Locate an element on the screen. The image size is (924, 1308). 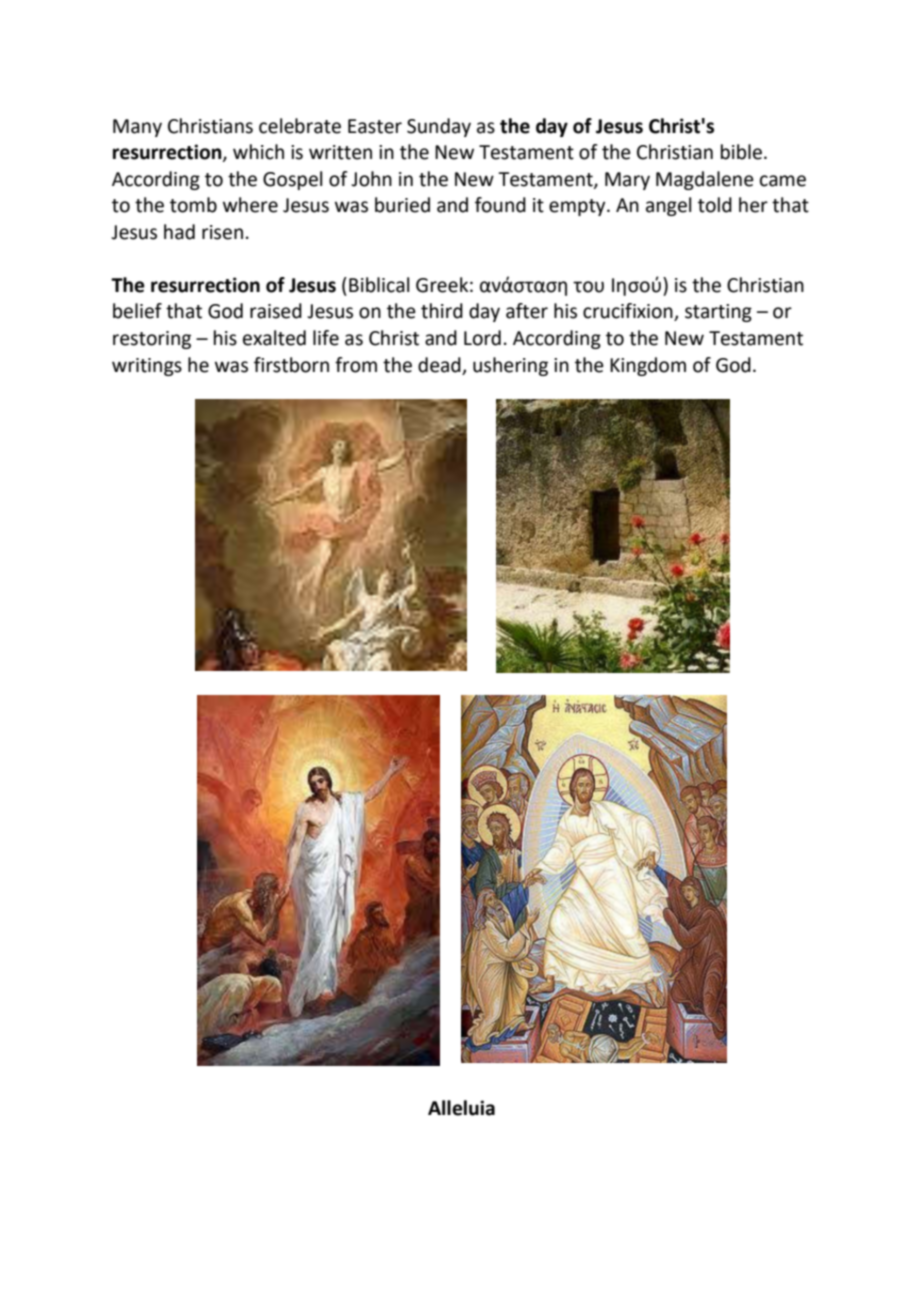
starting is located at coordinates (718, 313).
